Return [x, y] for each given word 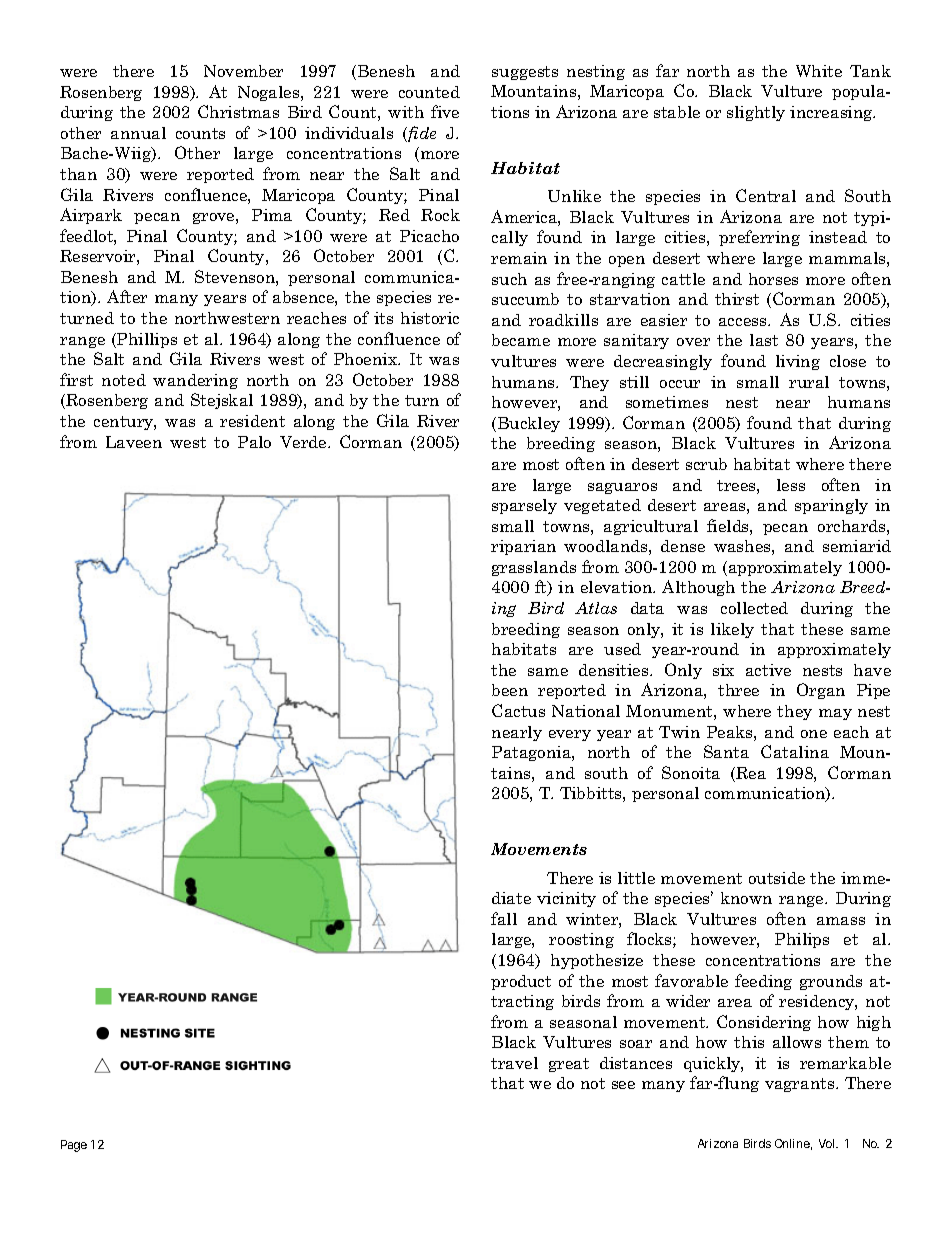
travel [514, 1063]
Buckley [529, 424]
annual [138, 133]
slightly [756, 113]
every [570, 735]
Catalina [795, 751]
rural [809, 382]
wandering [195, 381]
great [569, 1065]
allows [797, 1042]
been [510, 690]
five [445, 111]
